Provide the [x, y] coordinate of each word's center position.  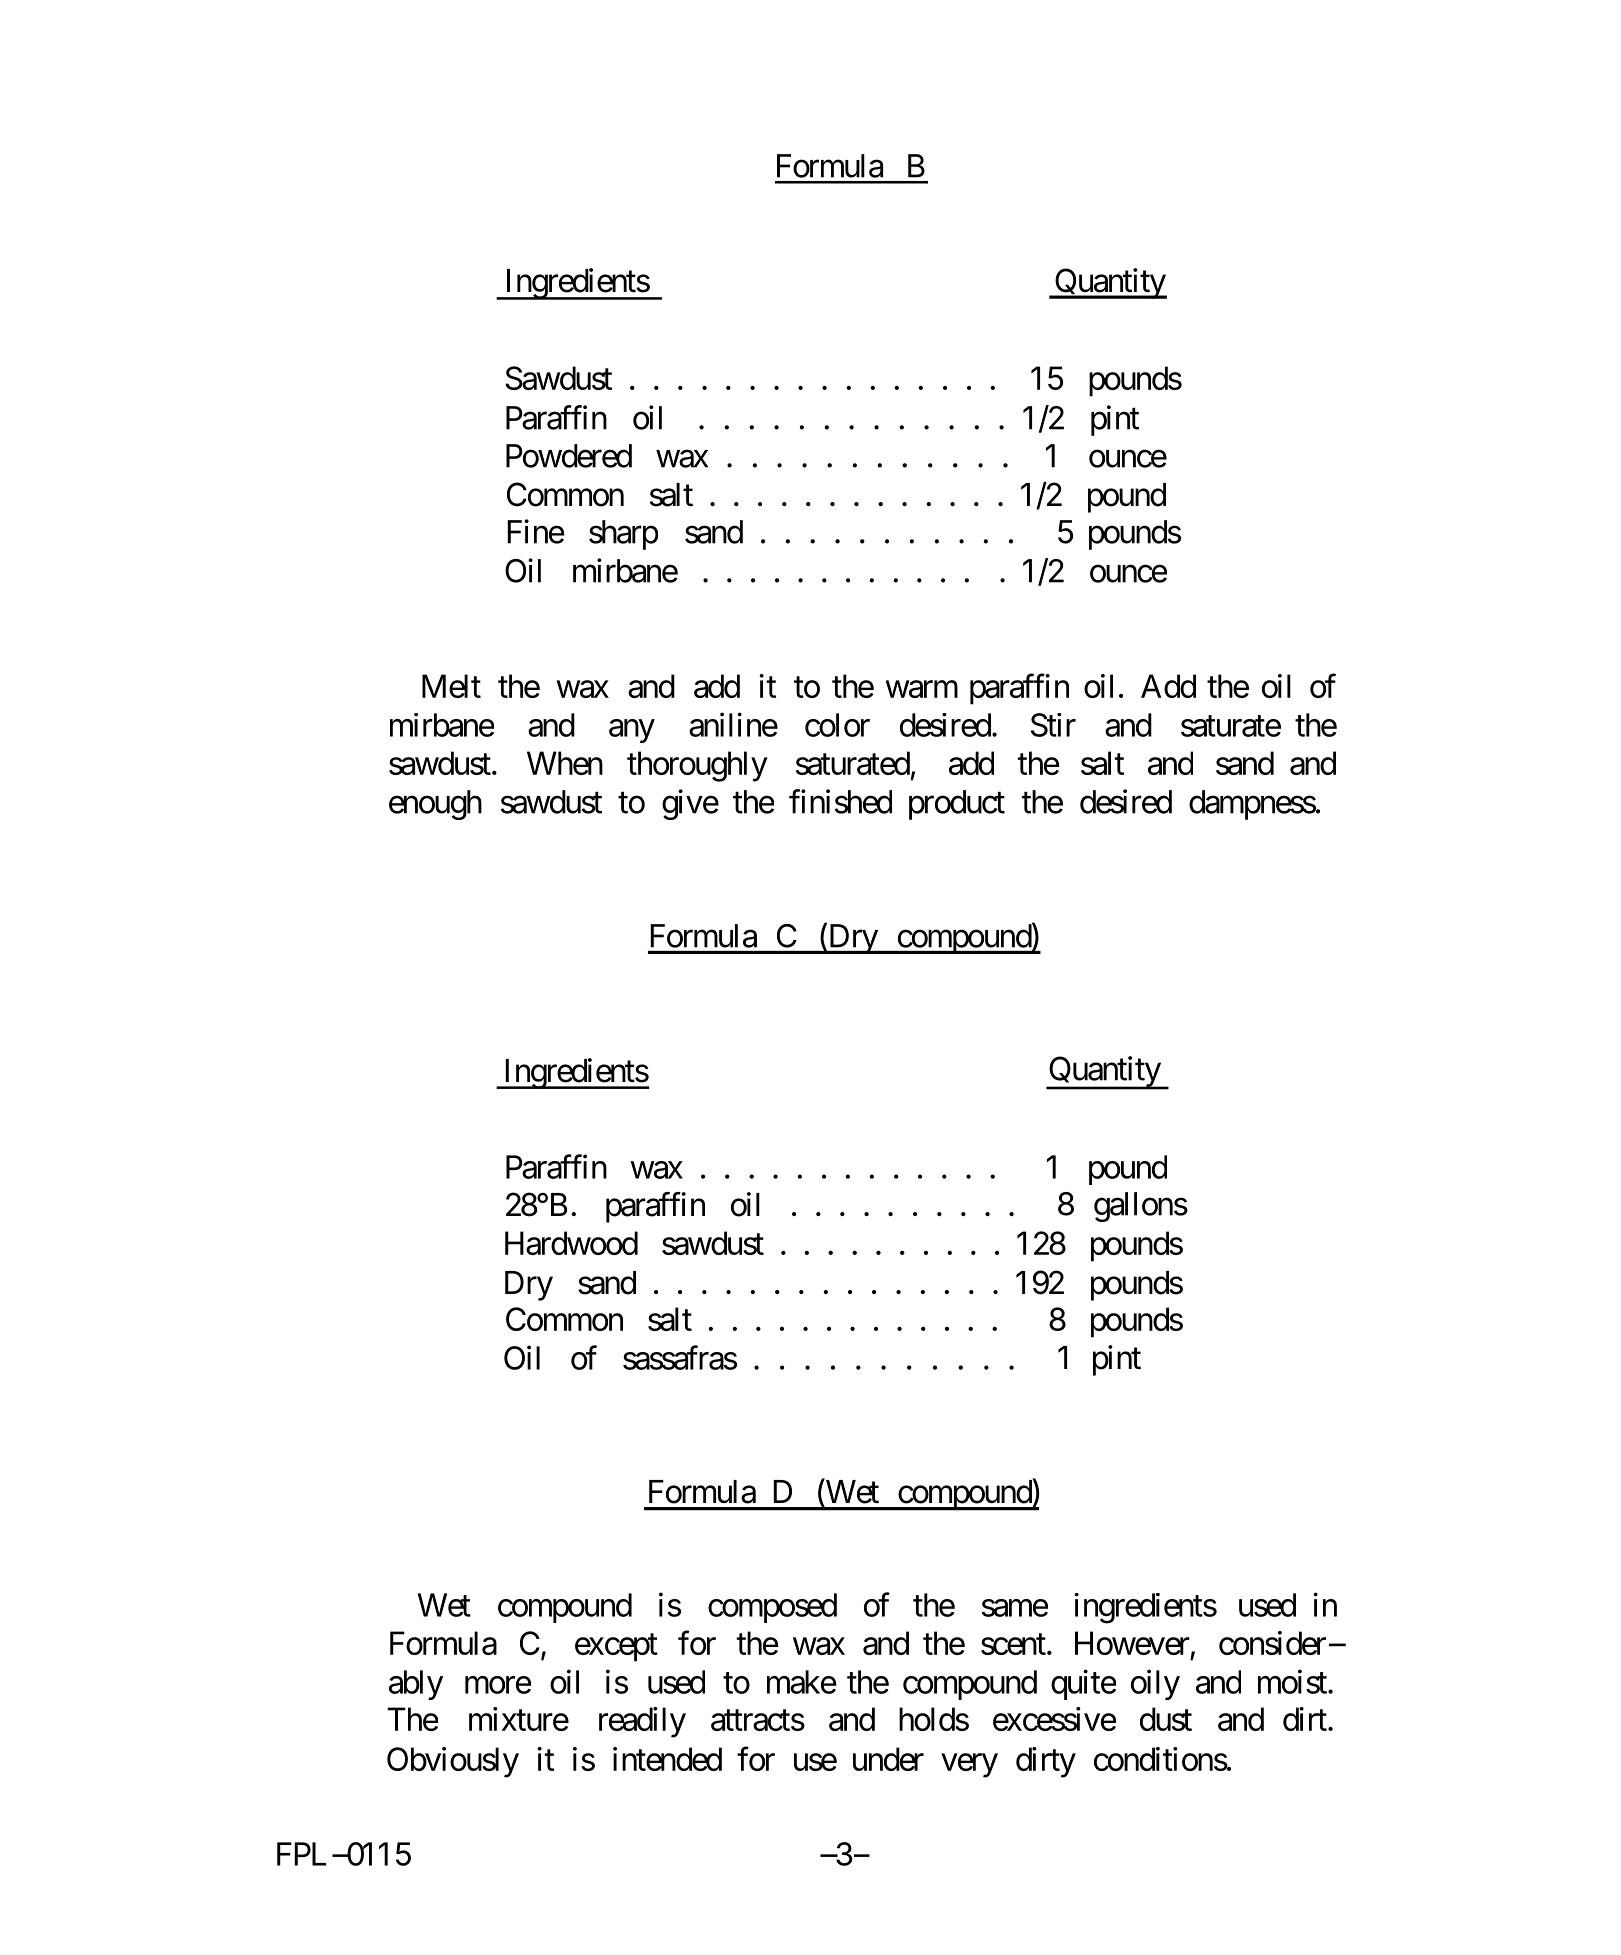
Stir [1053, 725]
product [957, 805]
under [888, 1759]
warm [922, 689]
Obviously [453, 1762]
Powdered [569, 456]
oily [1155, 1684]
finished [840, 801]
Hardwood [571, 1243]
